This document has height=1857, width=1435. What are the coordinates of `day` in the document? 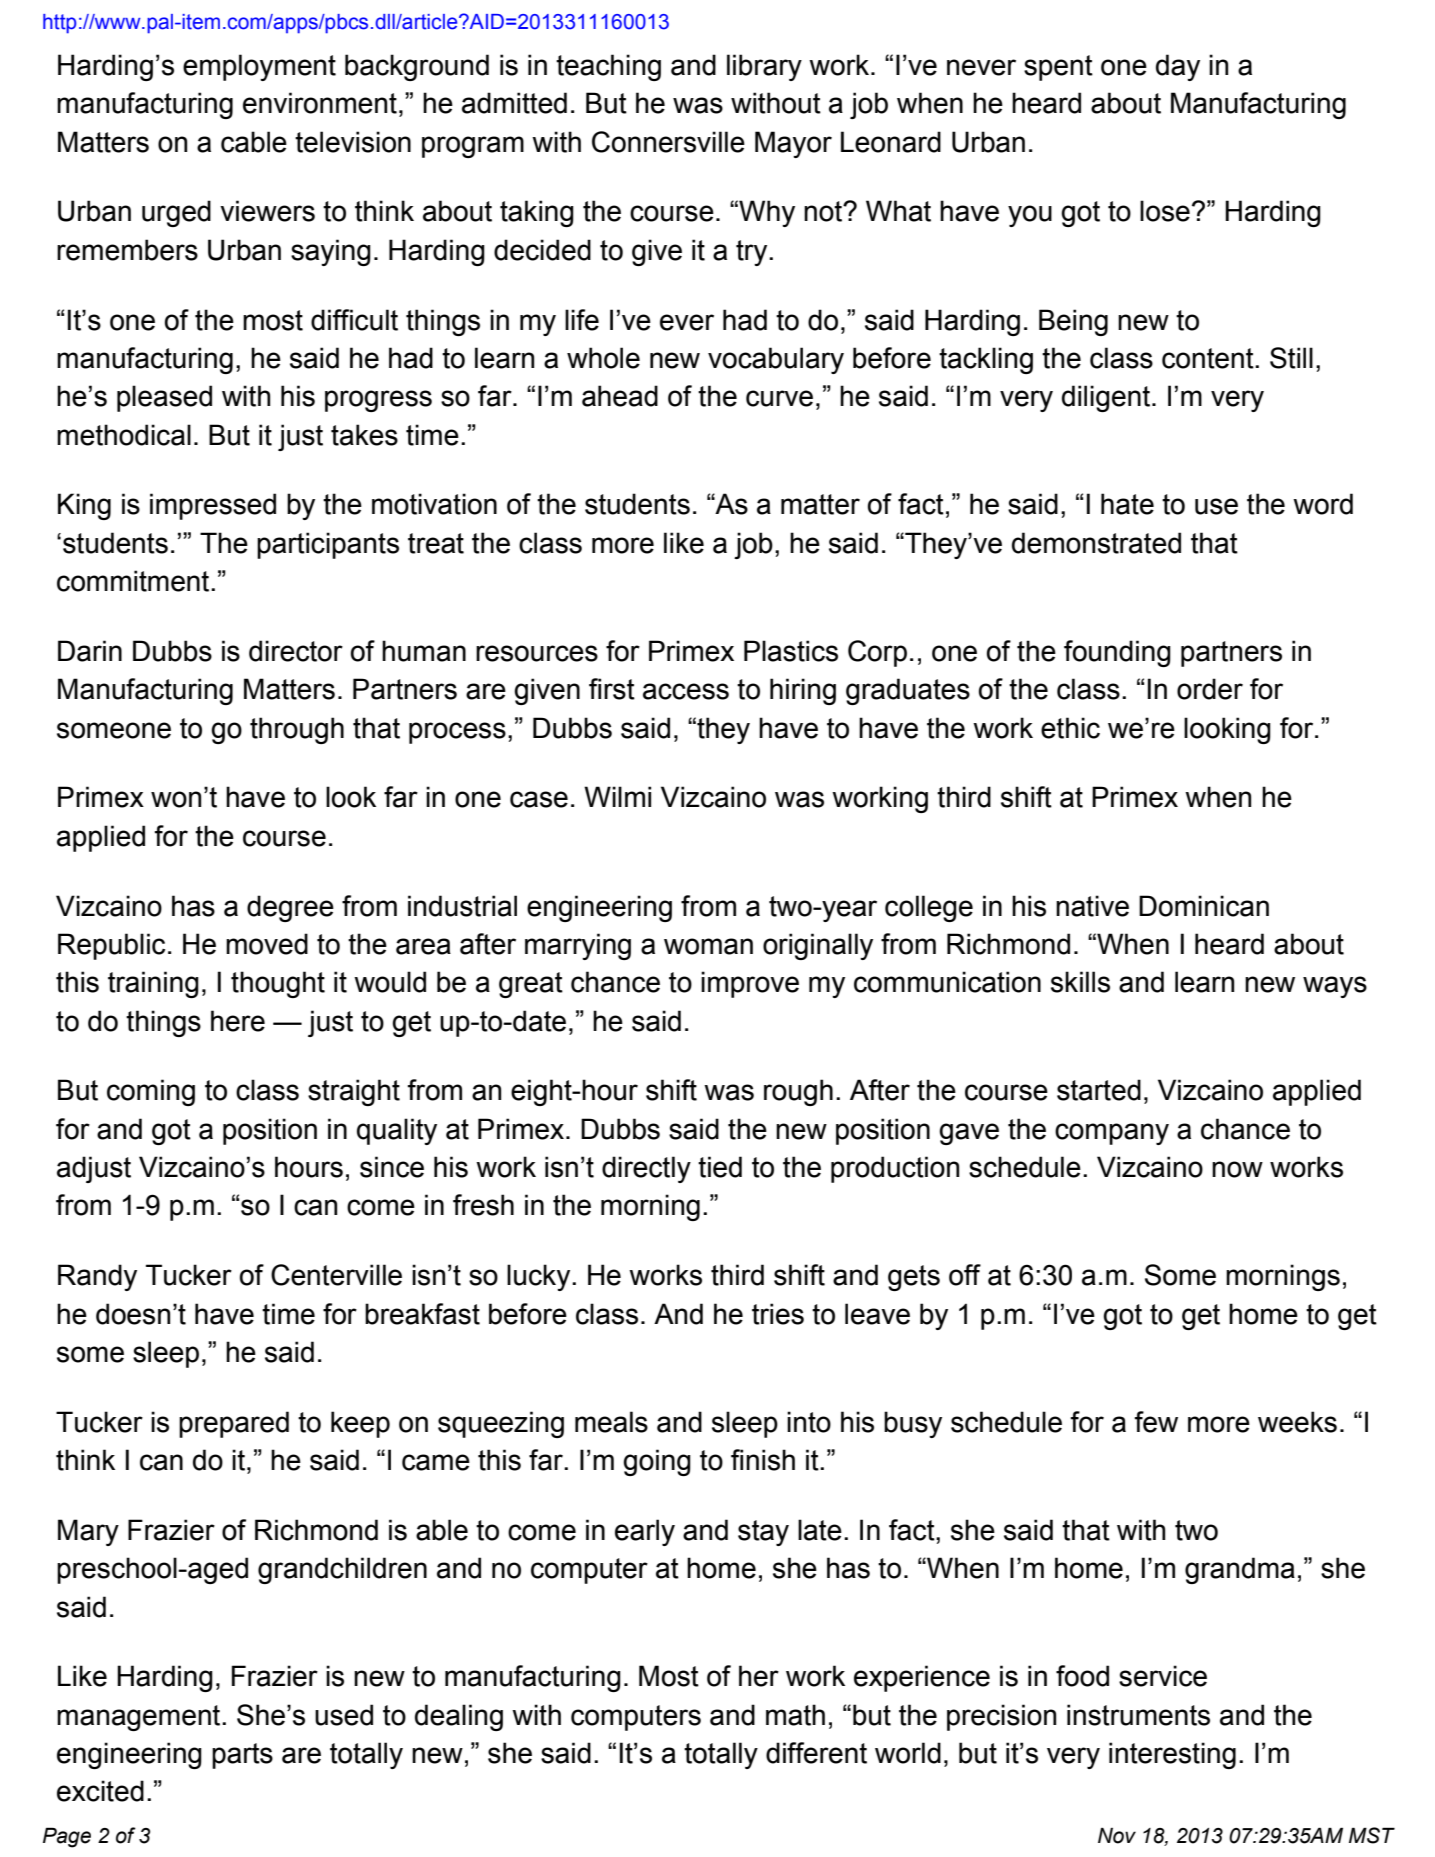 It's located at (1178, 67).
